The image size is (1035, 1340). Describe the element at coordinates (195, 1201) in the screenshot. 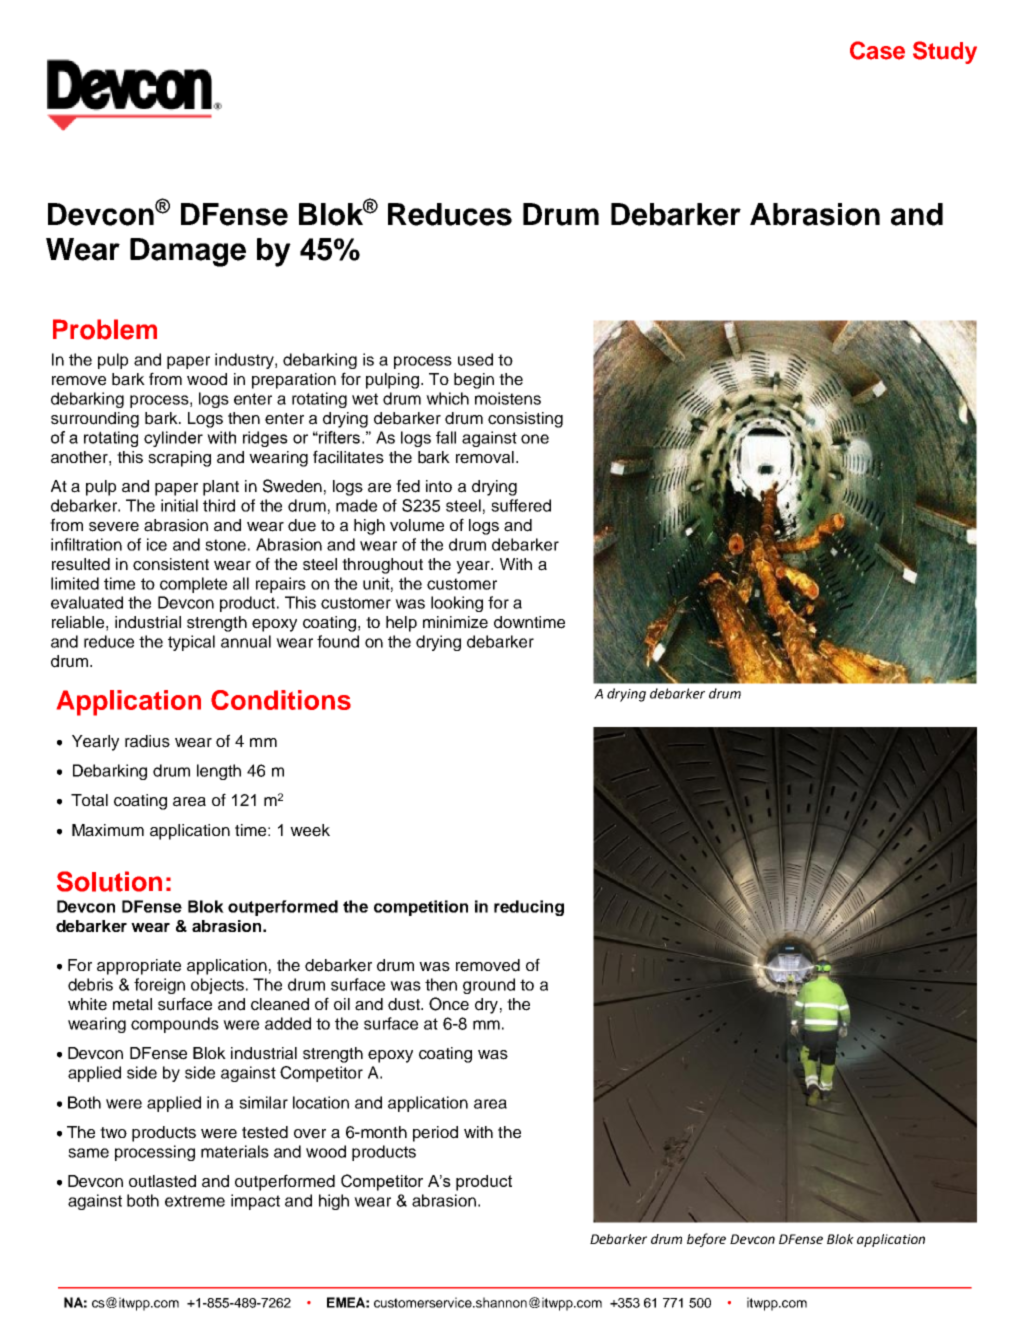

I see `extreme` at that location.
